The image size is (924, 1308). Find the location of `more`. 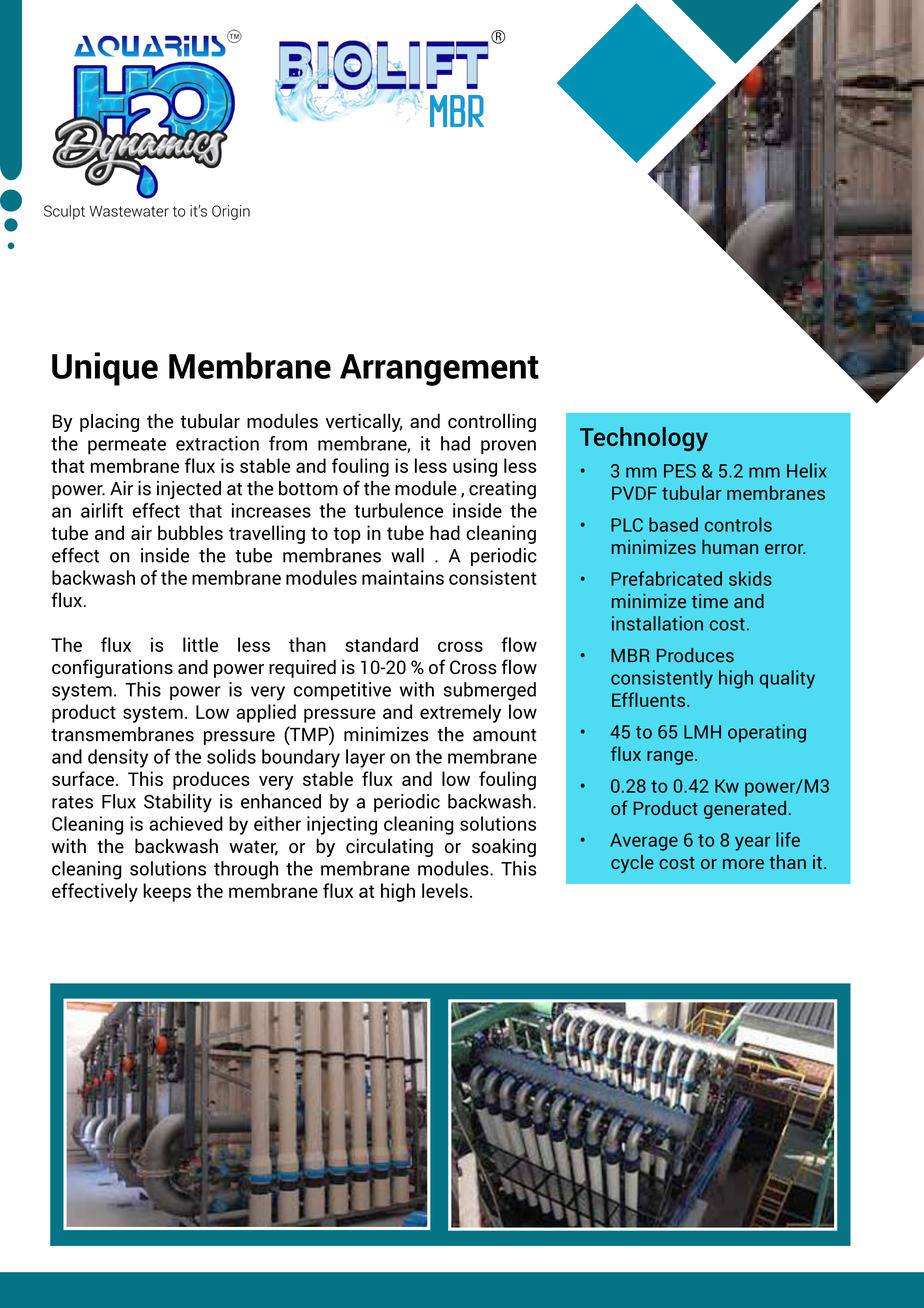

more is located at coordinates (743, 864).
